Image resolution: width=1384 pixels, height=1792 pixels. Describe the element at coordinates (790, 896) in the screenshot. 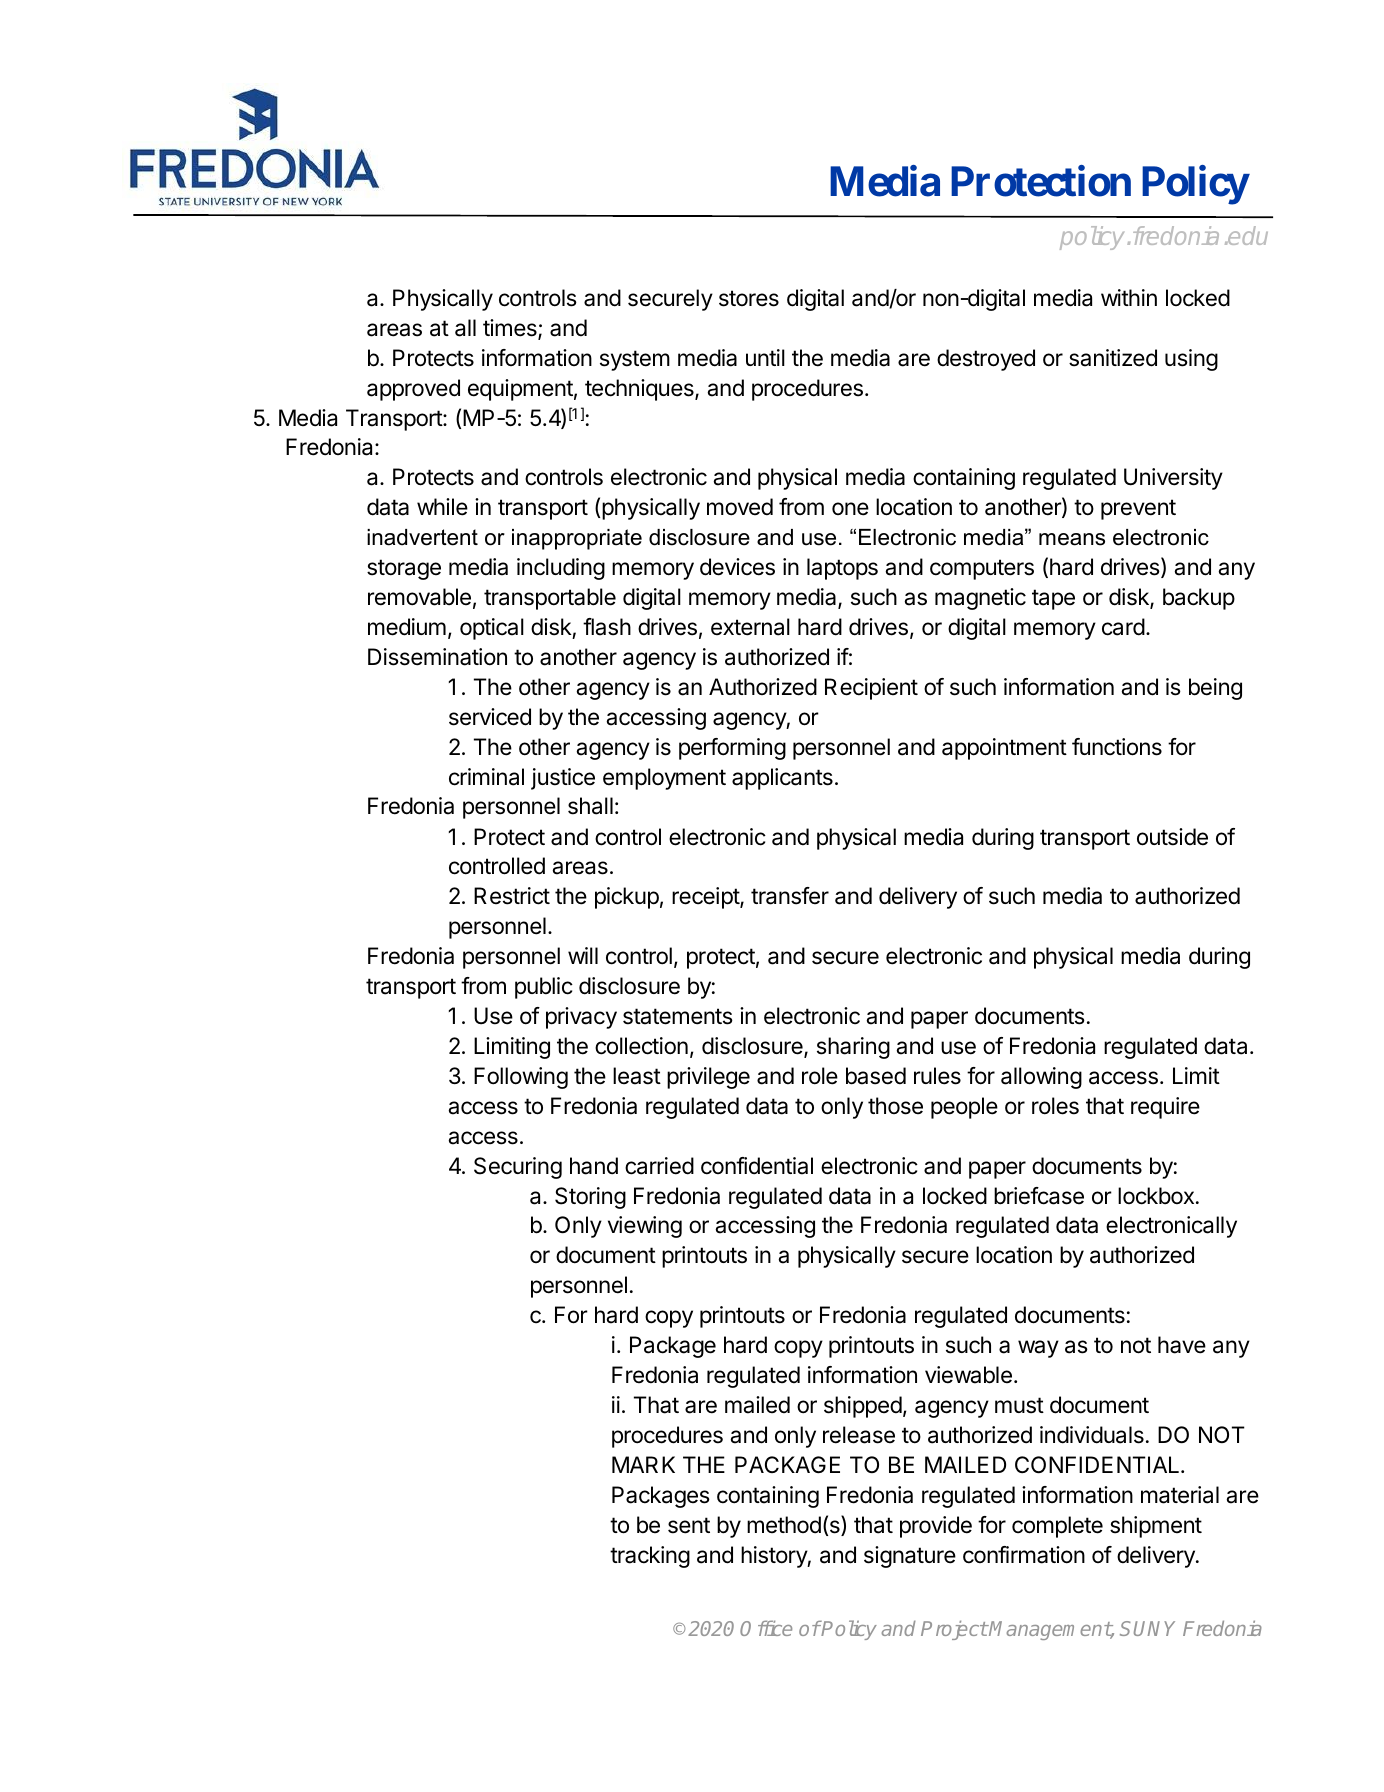

I see `transfer` at that location.
